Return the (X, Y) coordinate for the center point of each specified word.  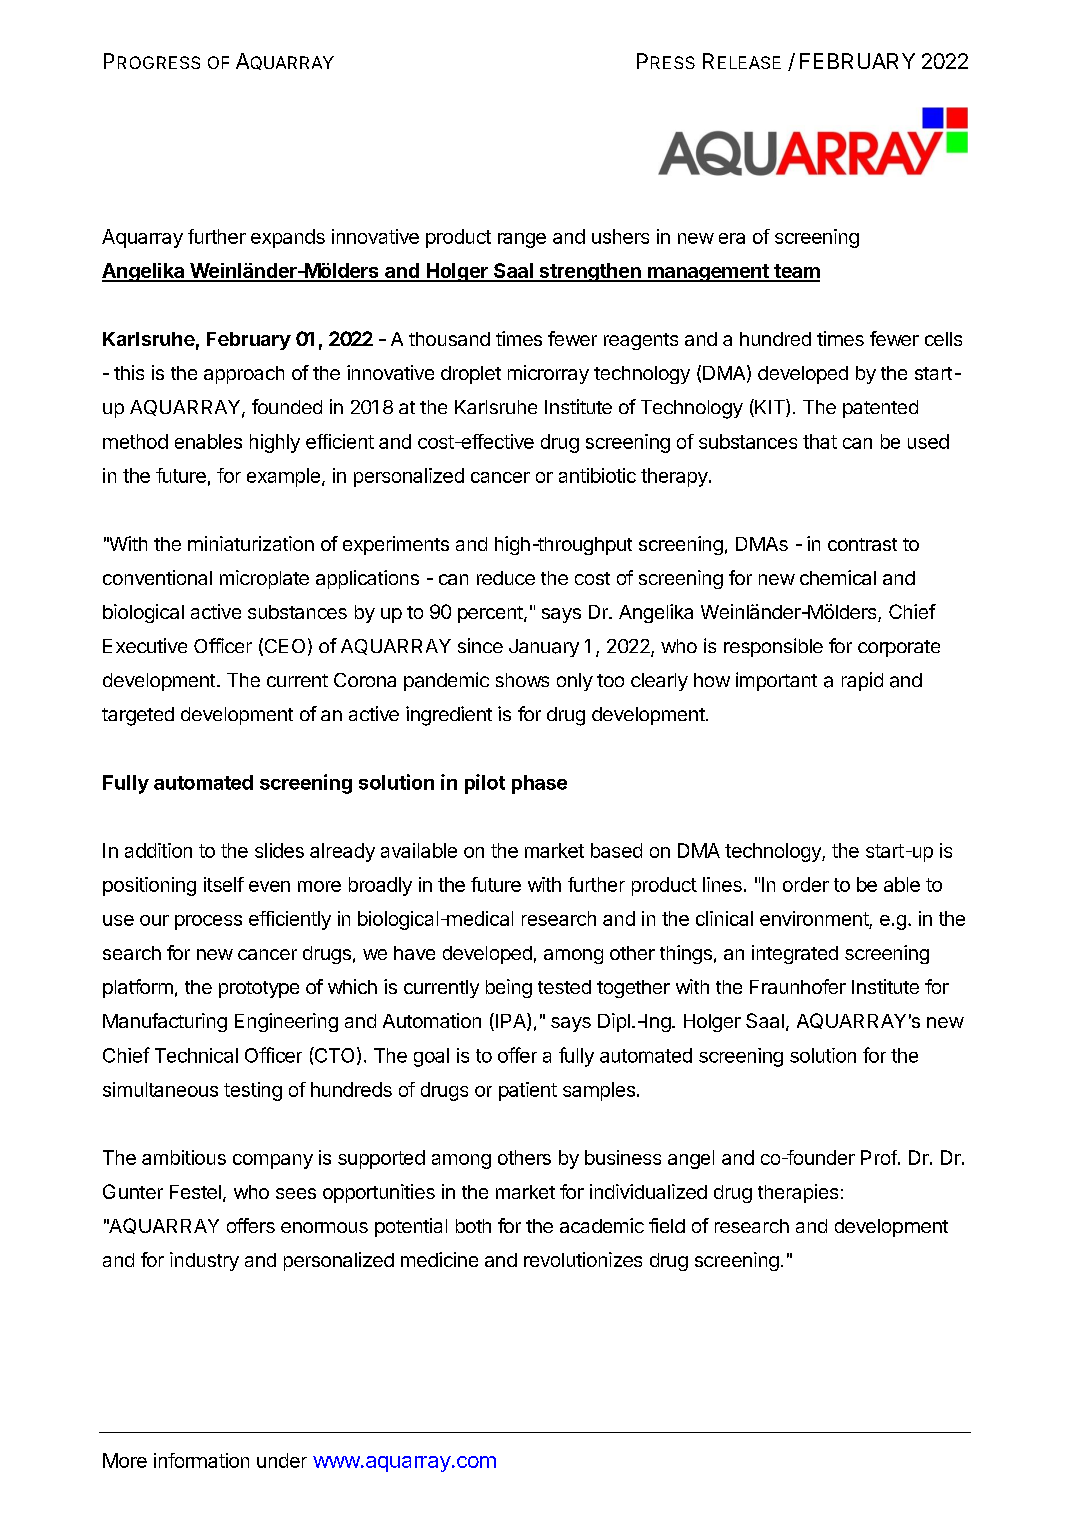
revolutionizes (583, 1259)
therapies (798, 1193)
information (201, 1460)
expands (288, 238)
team (796, 272)
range (522, 240)
